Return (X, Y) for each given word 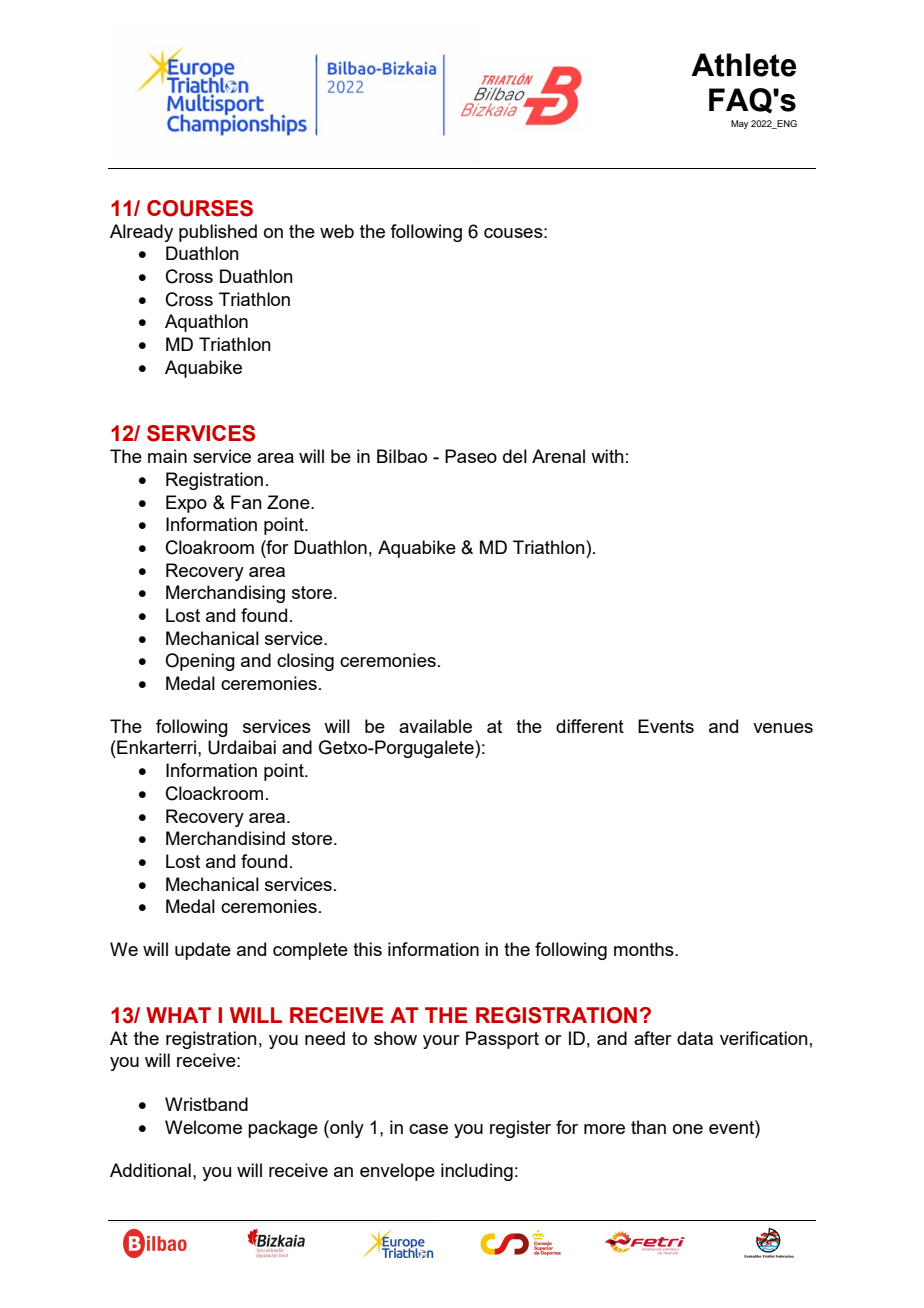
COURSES (200, 208)
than (648, 1127)
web (337, 231)
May (739, 124)
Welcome (203, 1127)
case (428, 1129)
